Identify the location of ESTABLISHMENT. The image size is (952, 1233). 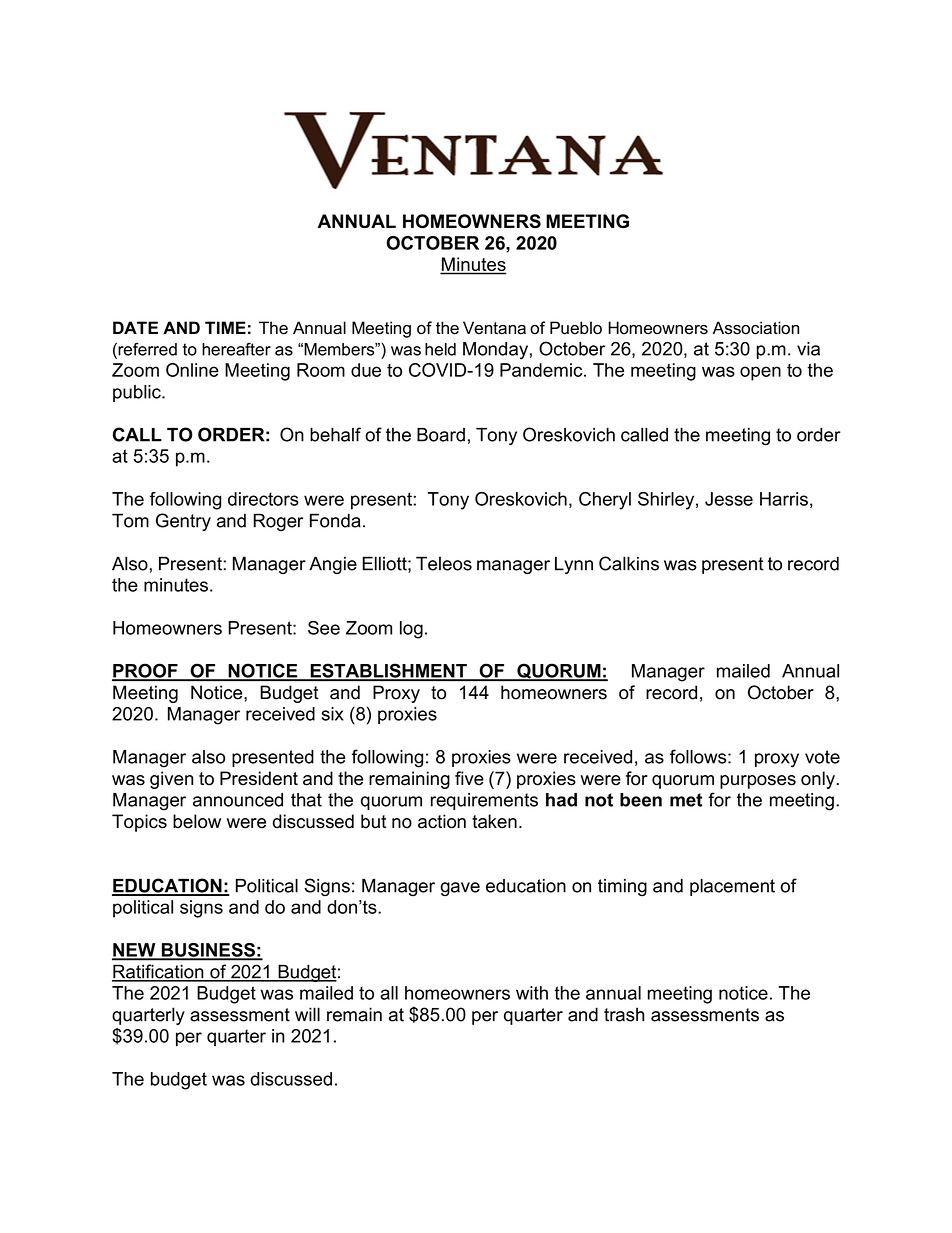
(388, 672).
